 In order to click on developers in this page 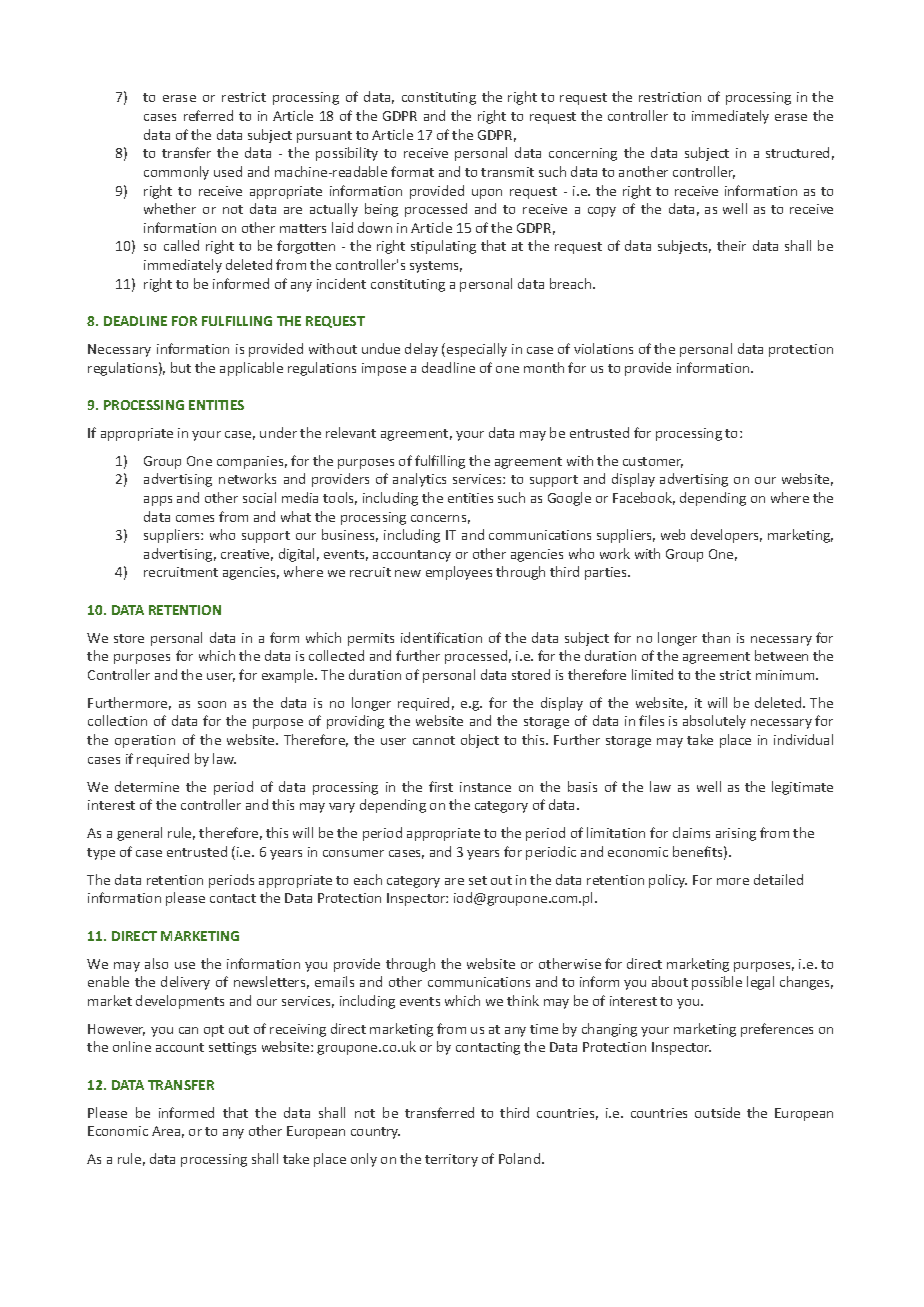, I will do `click(726, 536)`.
